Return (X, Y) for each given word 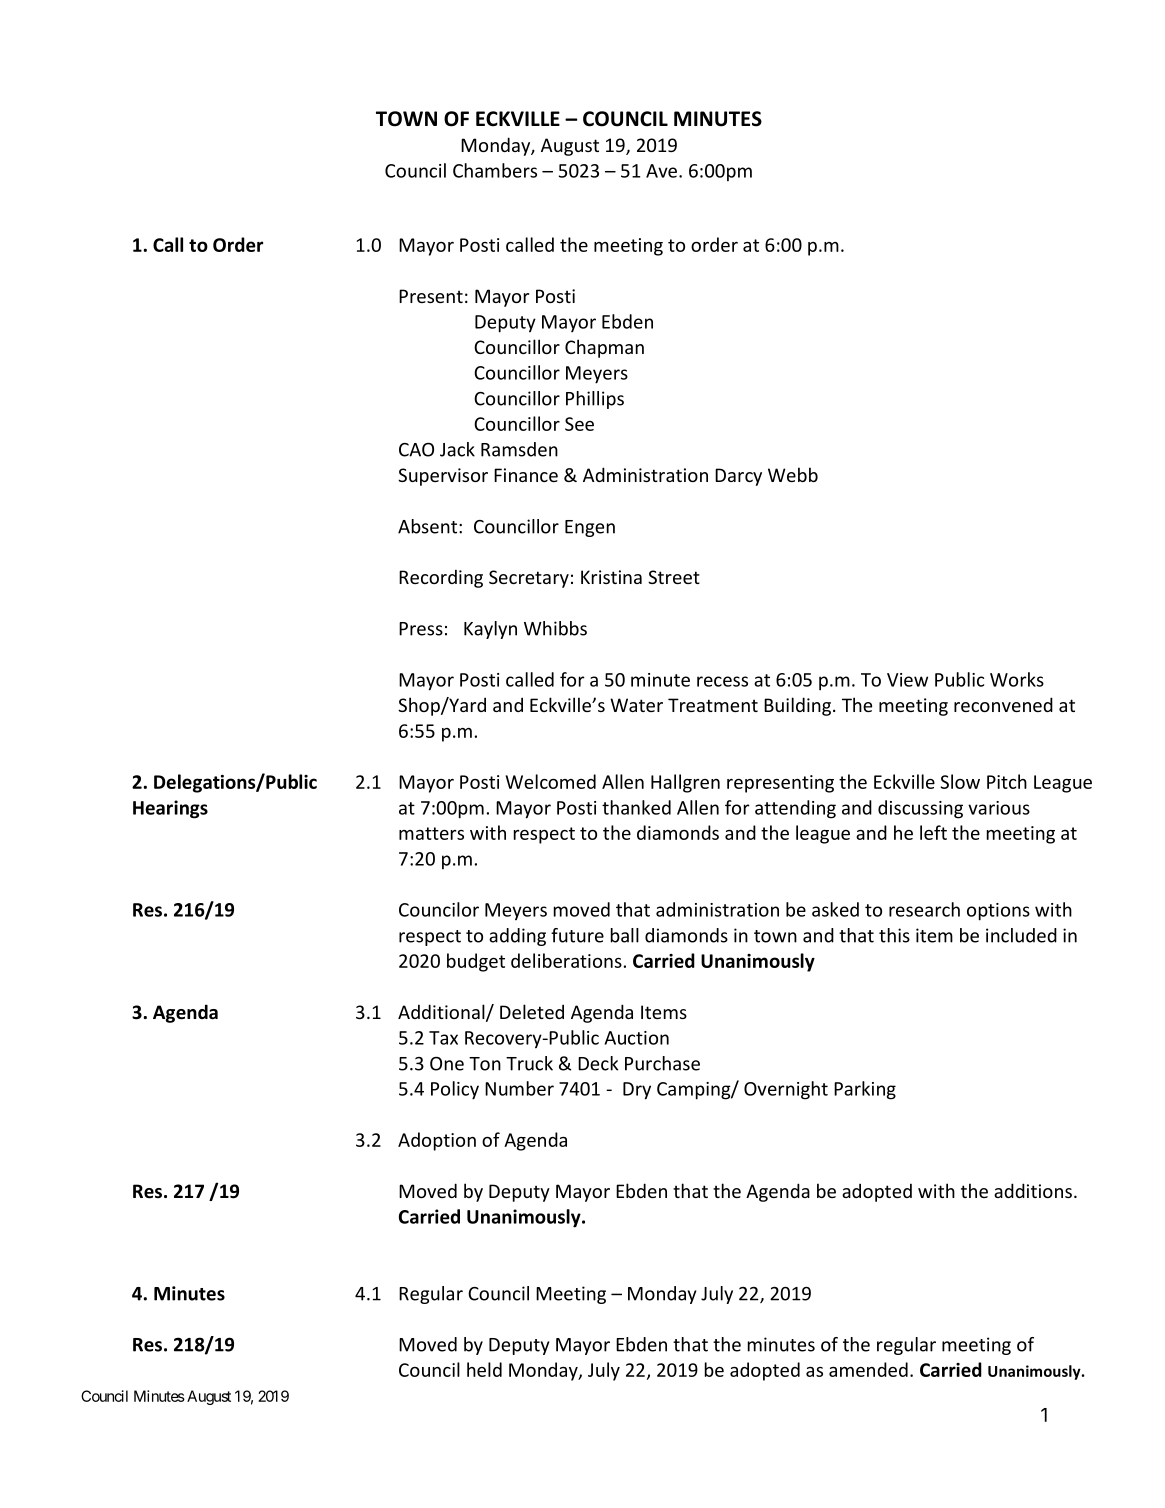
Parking (865, 1090)
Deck (598, 1063)
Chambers (495, 170)
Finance (526, 475)
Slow (960, 781)
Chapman (604, 348)
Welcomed (551, 781)
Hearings (170, 809)
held (484, 1369)
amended (868, 1369)
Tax (443, 1038)
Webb (793, 474)
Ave (661, 171)
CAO (416, 449)
